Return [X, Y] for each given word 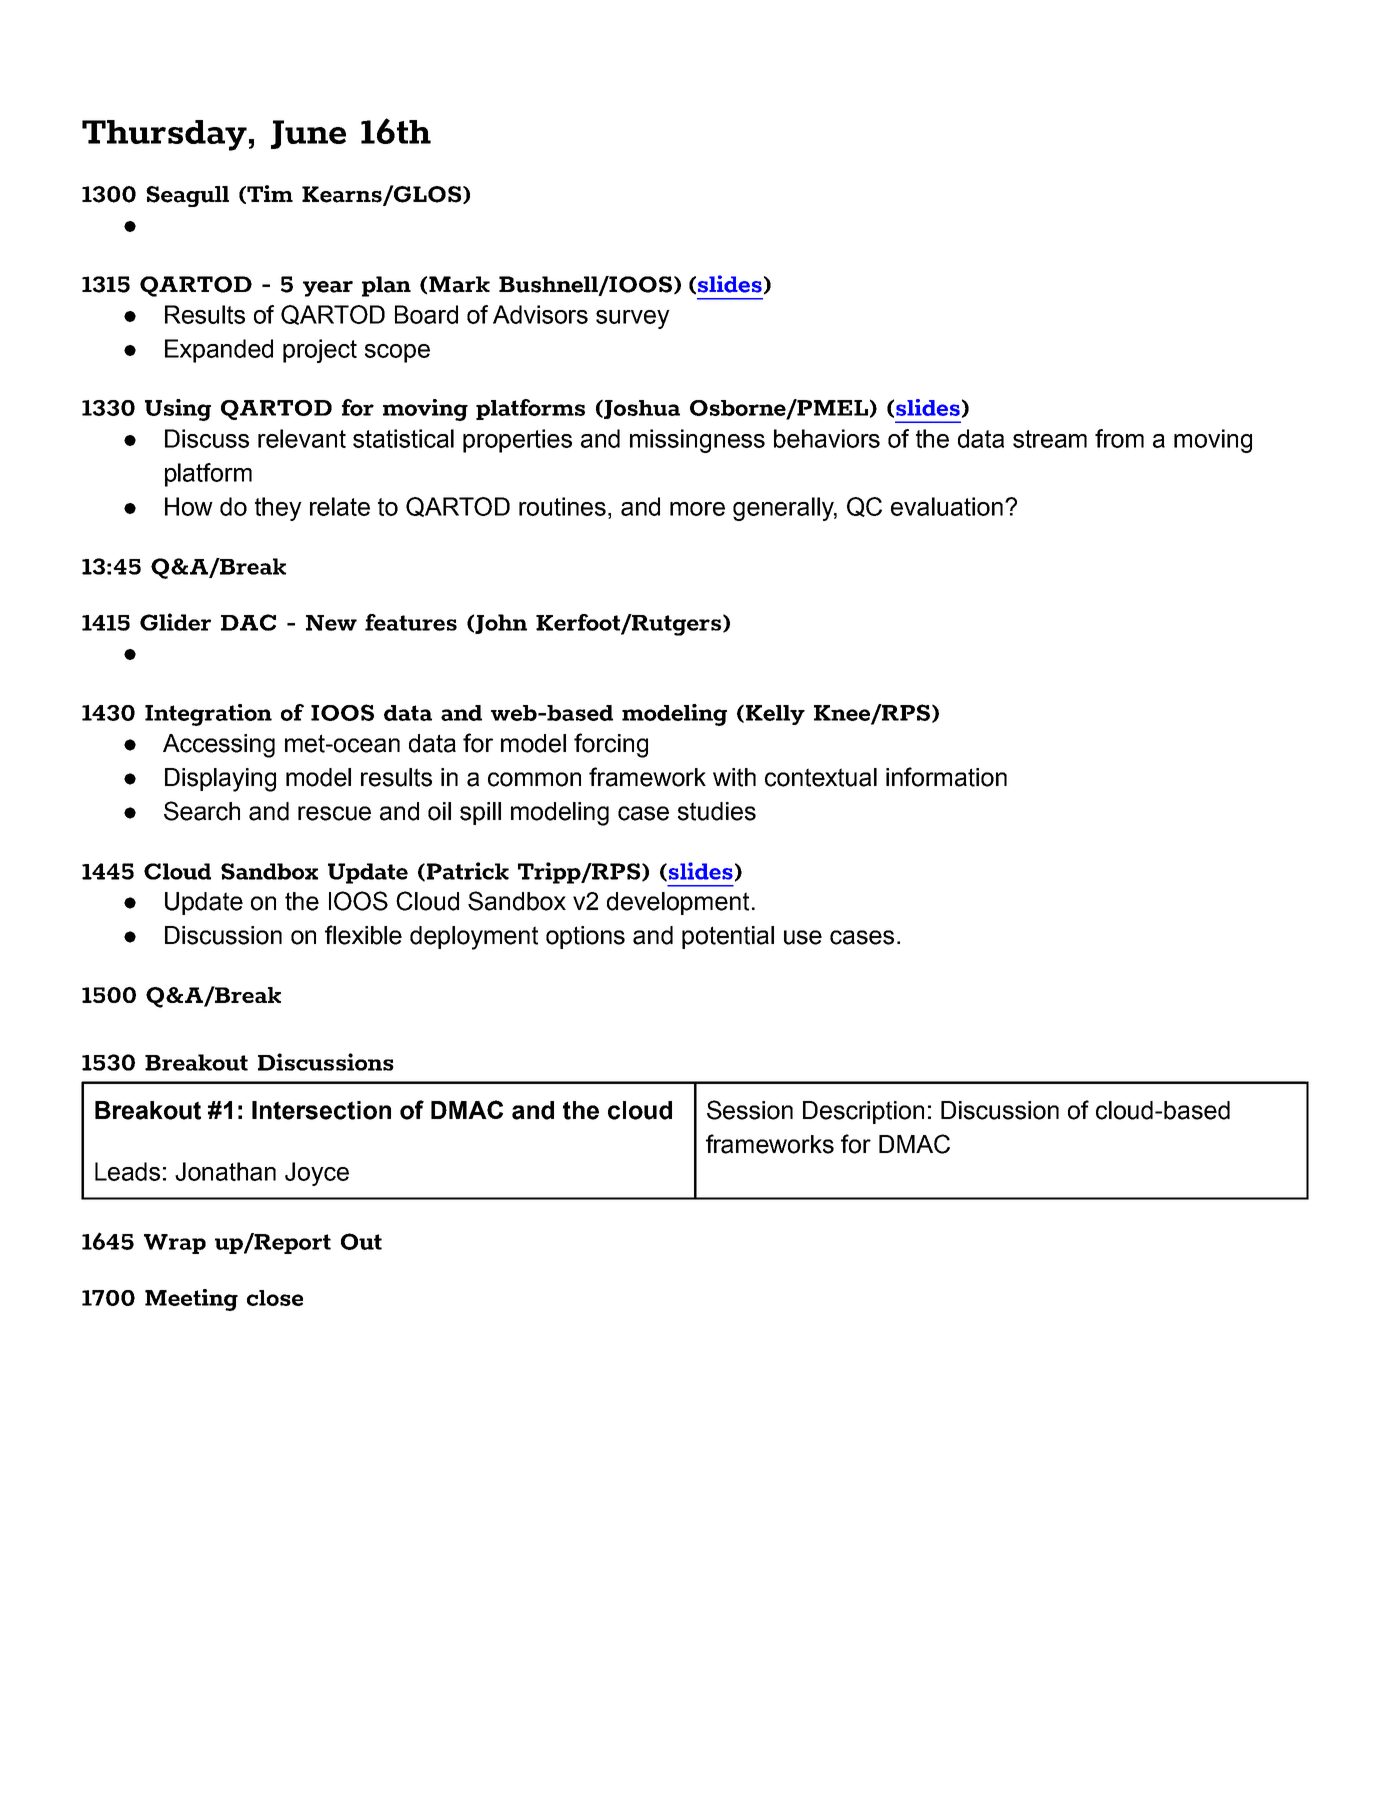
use [803, 937]
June [308, 134]
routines [564, 506]
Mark [459, 284]
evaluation [947, 506]
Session [750, 1110]
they [278, 509]
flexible [363, 935]
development [678, 903]
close [275, 1298]
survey [633, 319]
